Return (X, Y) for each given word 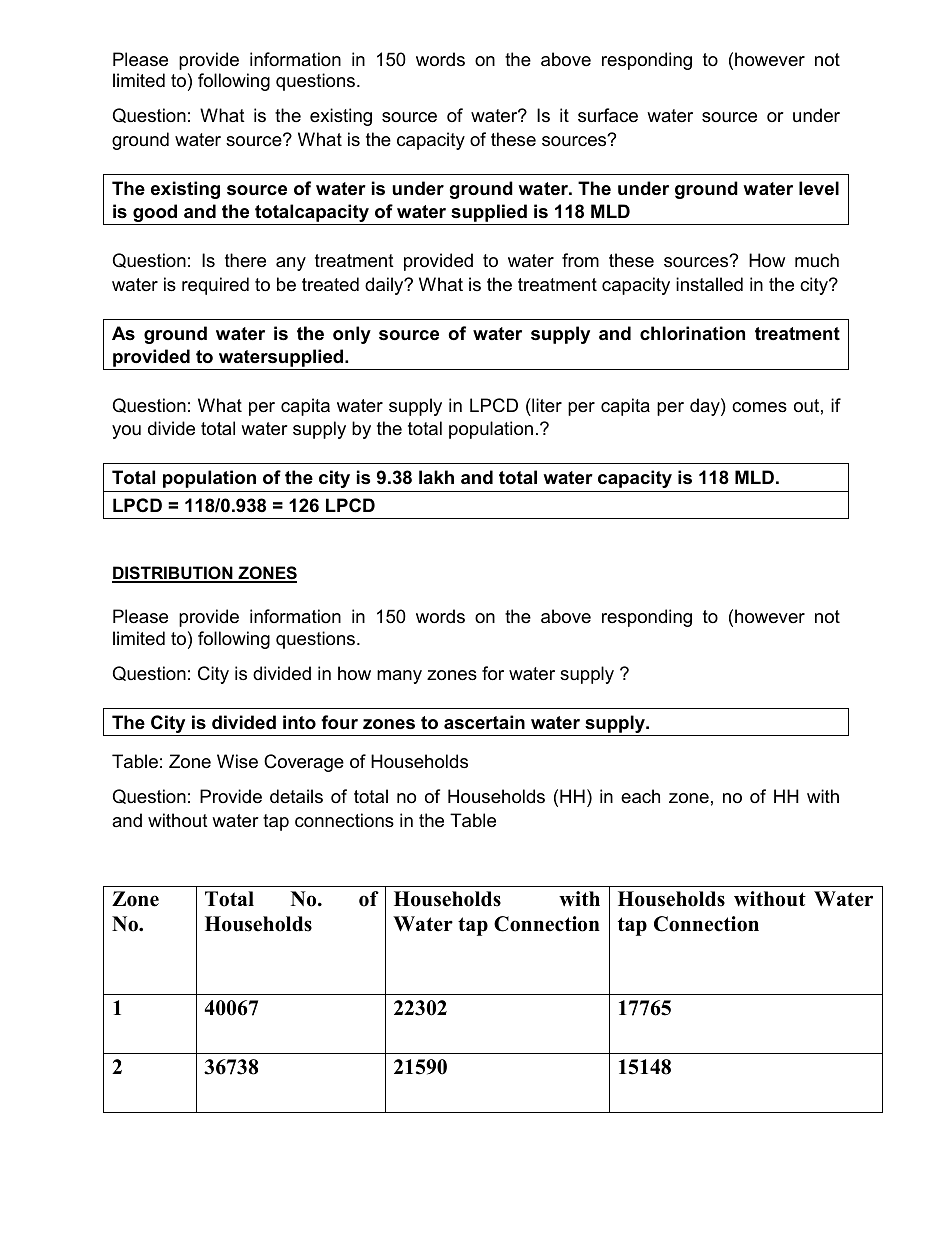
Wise (237, 761)
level (819, 188)
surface (608, 115)
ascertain (484, 722)
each (640, 796)
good (155, 214)
